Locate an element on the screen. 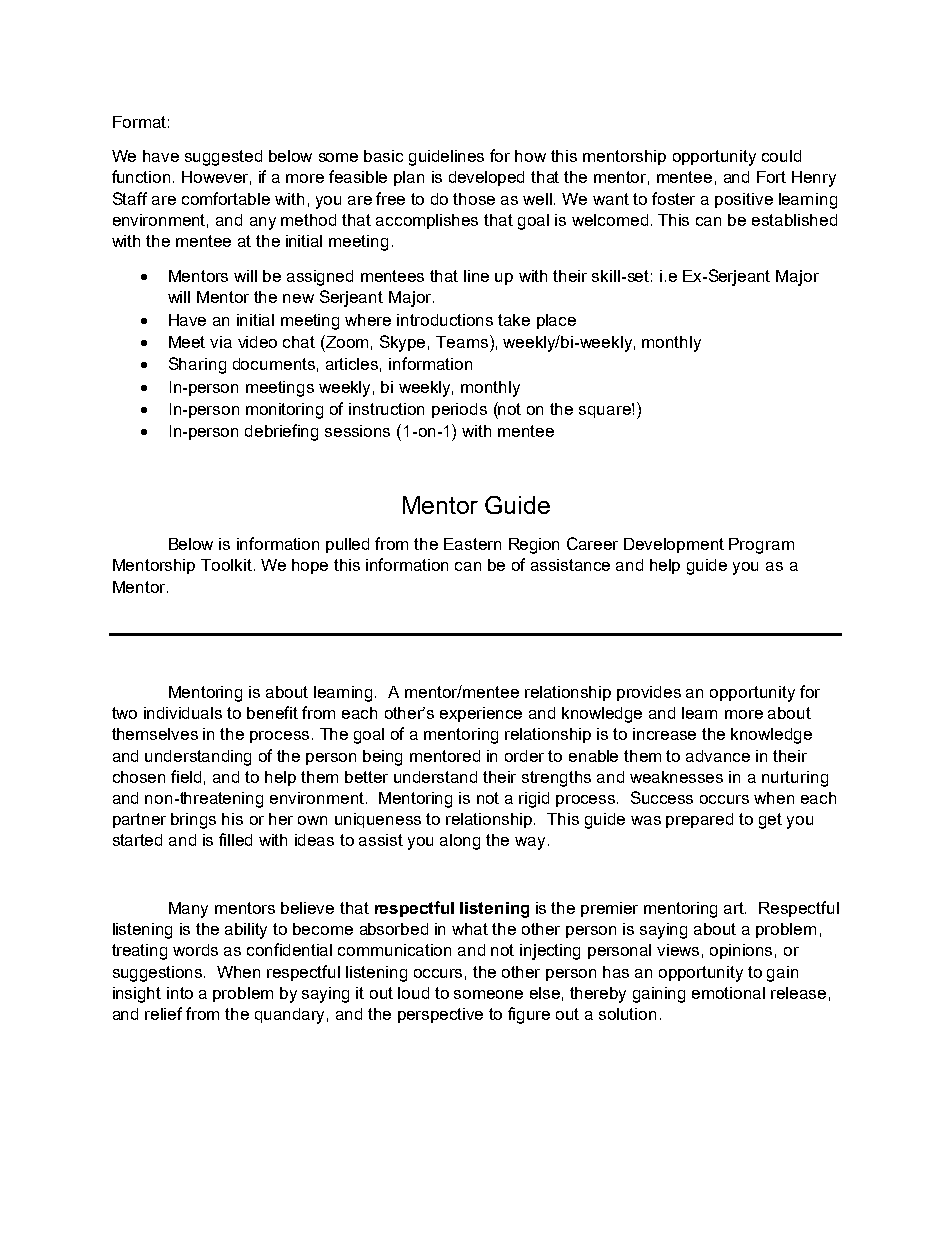  positive is located at coordinates (744, 200).
